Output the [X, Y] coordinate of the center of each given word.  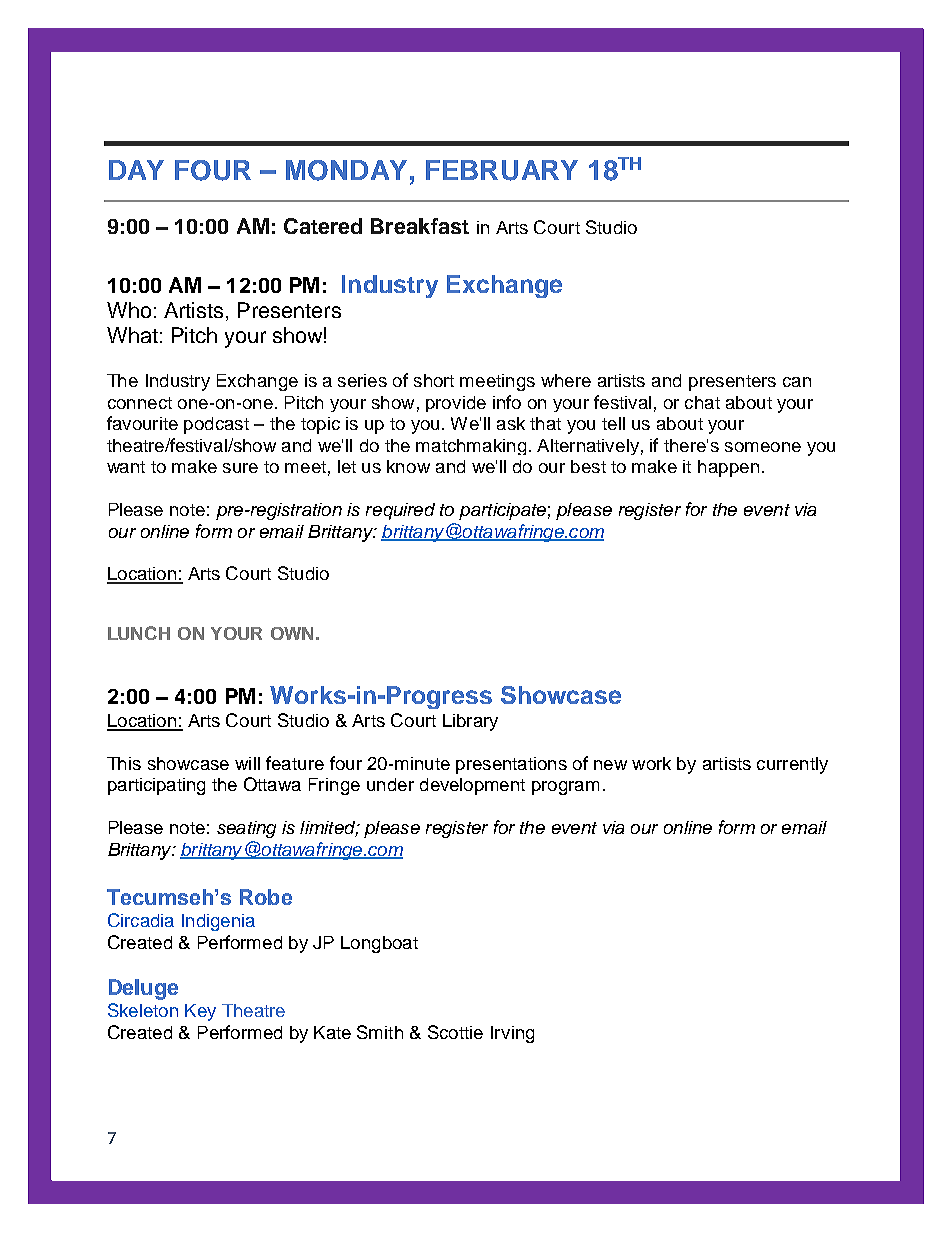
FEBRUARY [502, 170]
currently [792, 765]
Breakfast [420, 226]
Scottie [455, 1032]
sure [240, 468]
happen [728, 468]
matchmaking [471, 447]
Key [200, 1012]
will [247, 763]
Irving [512, 1034]
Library [470, 722]
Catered [323, 226]
